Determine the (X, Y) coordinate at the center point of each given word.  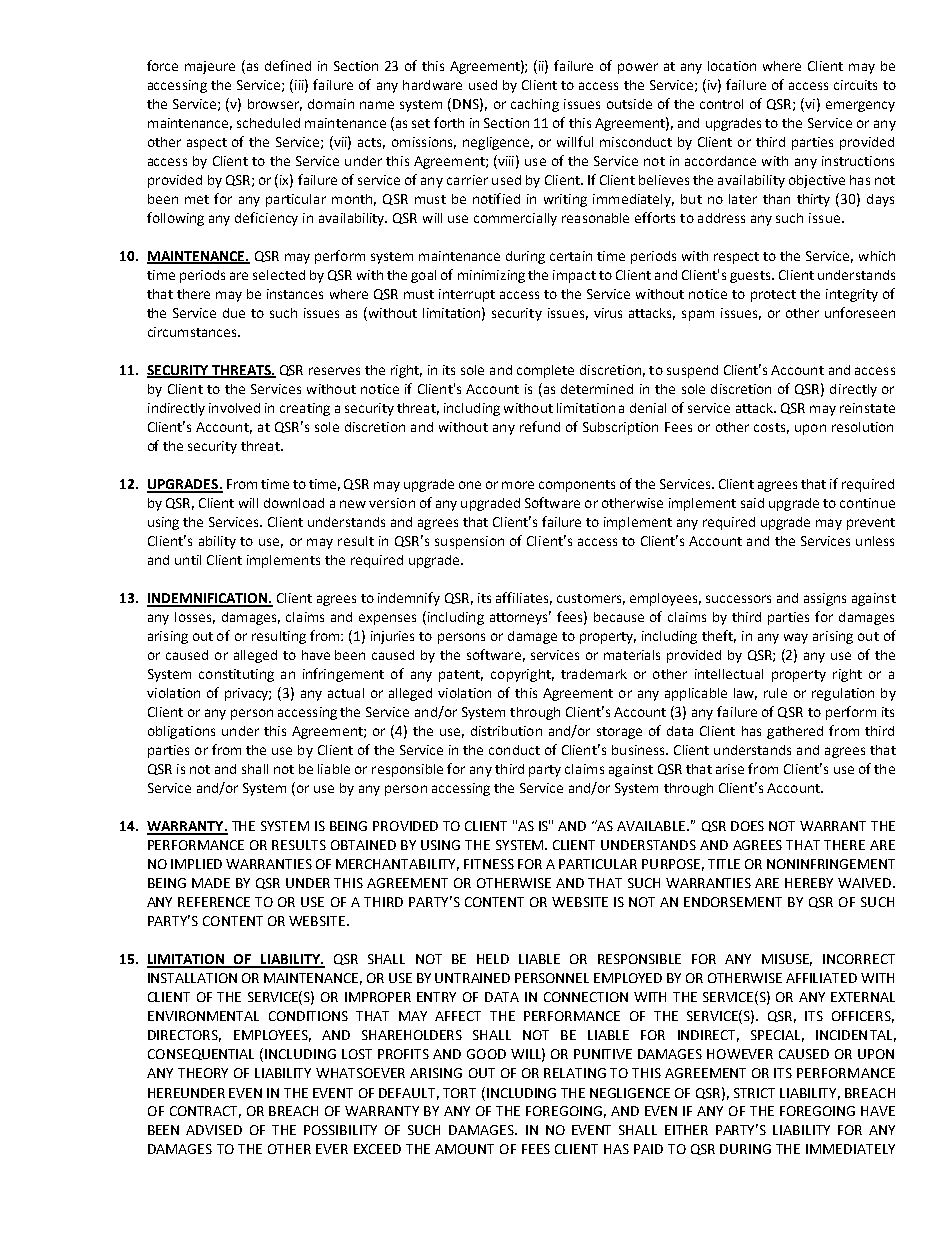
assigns (825, 599)
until (188, 560)
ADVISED (214, 1130)
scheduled (268, 123)
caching (535, 105)
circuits (855, 85)
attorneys (520, 618)
